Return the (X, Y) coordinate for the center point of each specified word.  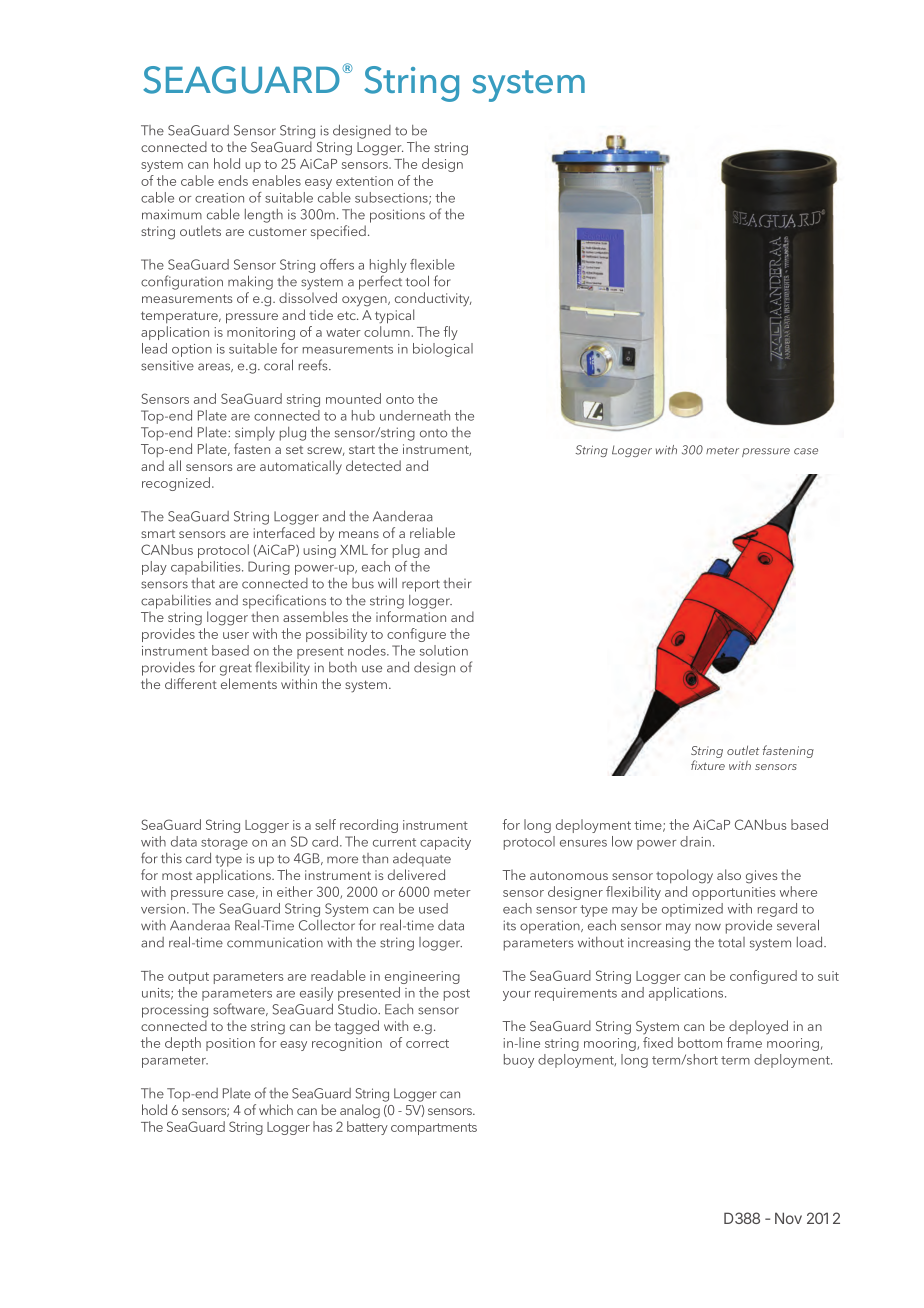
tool (417, 281)
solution (444, 650)
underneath (415, 415)
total (731, 942)
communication (275, 942)
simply (255, 434)
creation (219, 198)
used (433, 908)
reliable (432, 532)
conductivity (433, 299)
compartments (434, 1129)
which (276, 1109)
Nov (788, 1218)
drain (695, 841)
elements (249, 683)
